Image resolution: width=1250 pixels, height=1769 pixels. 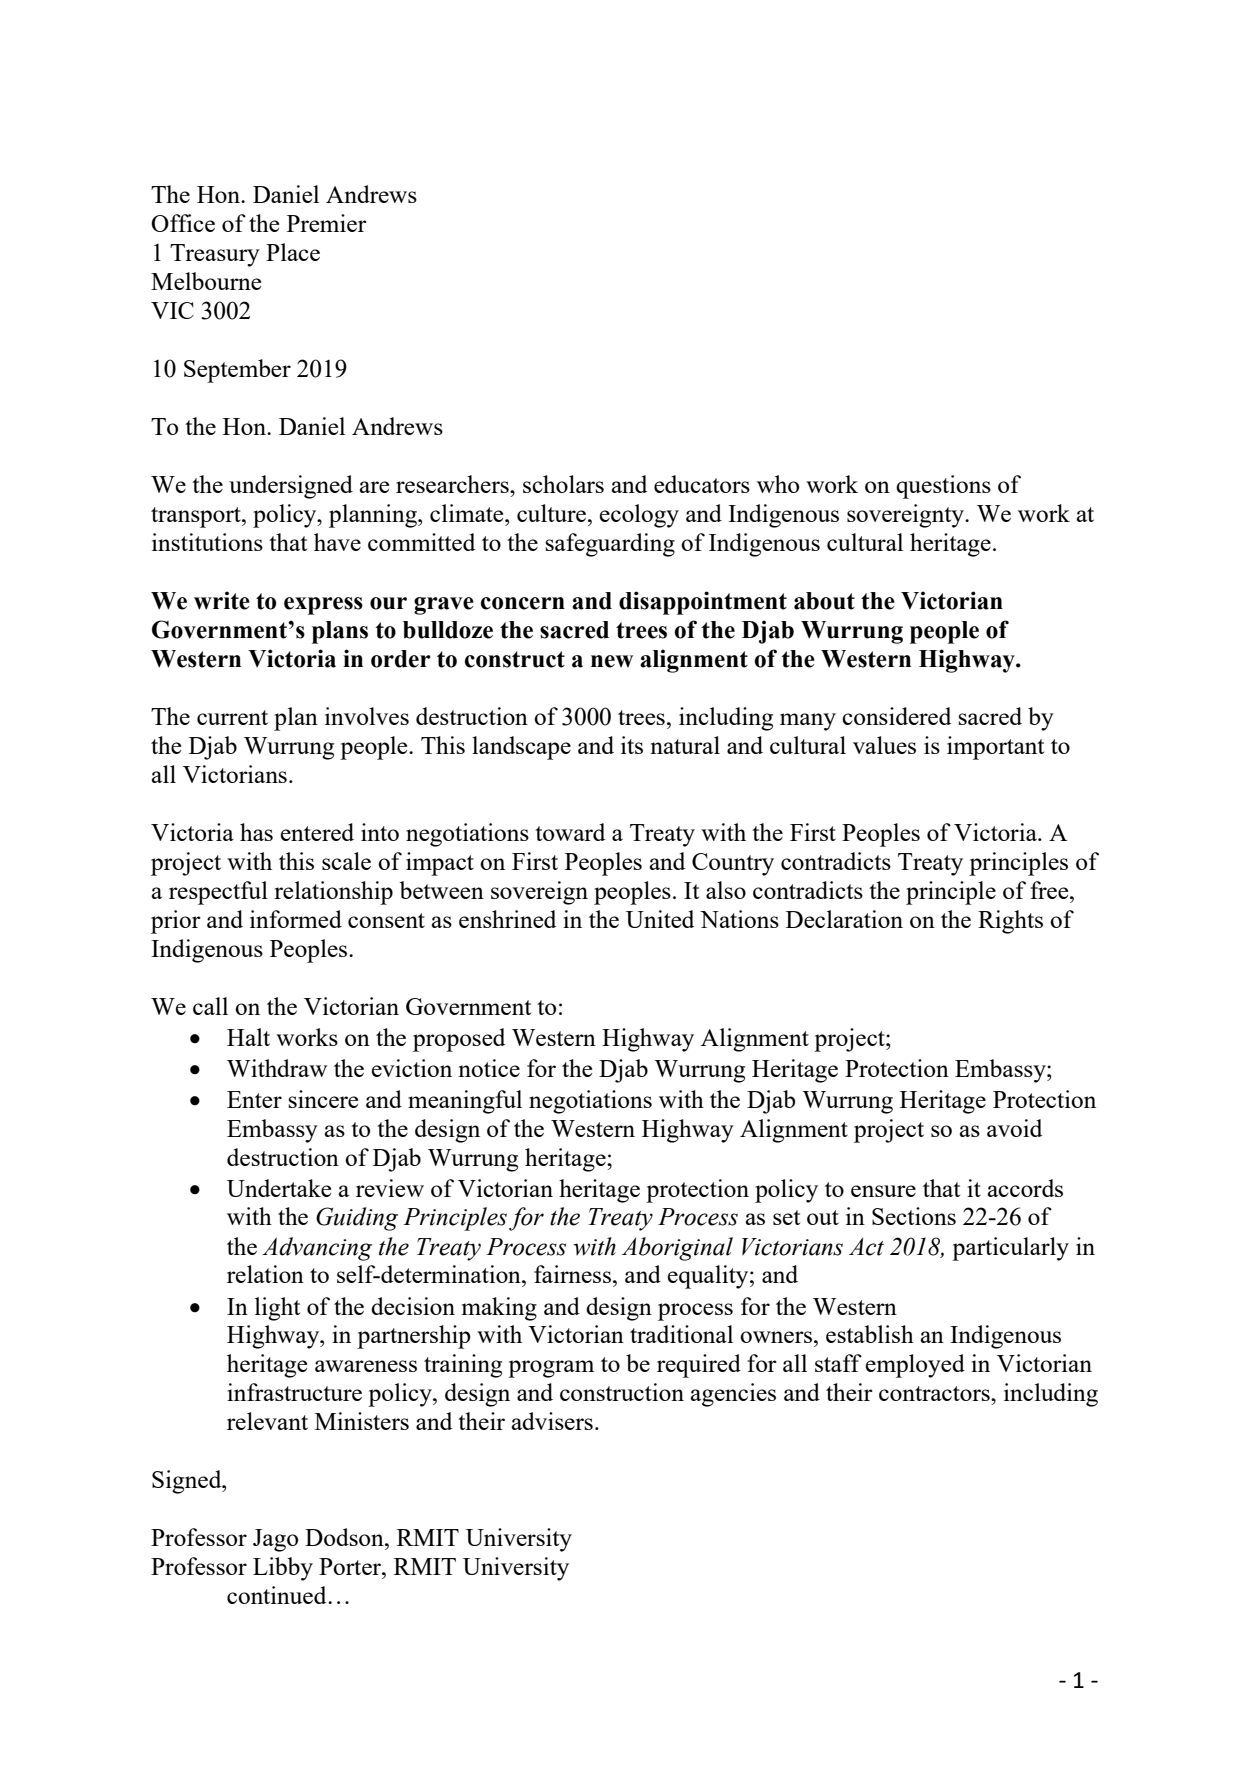 What do you see at coordinates (275, 1540) in the page?
I see `Jago` at bounding box center [275, 1540].
